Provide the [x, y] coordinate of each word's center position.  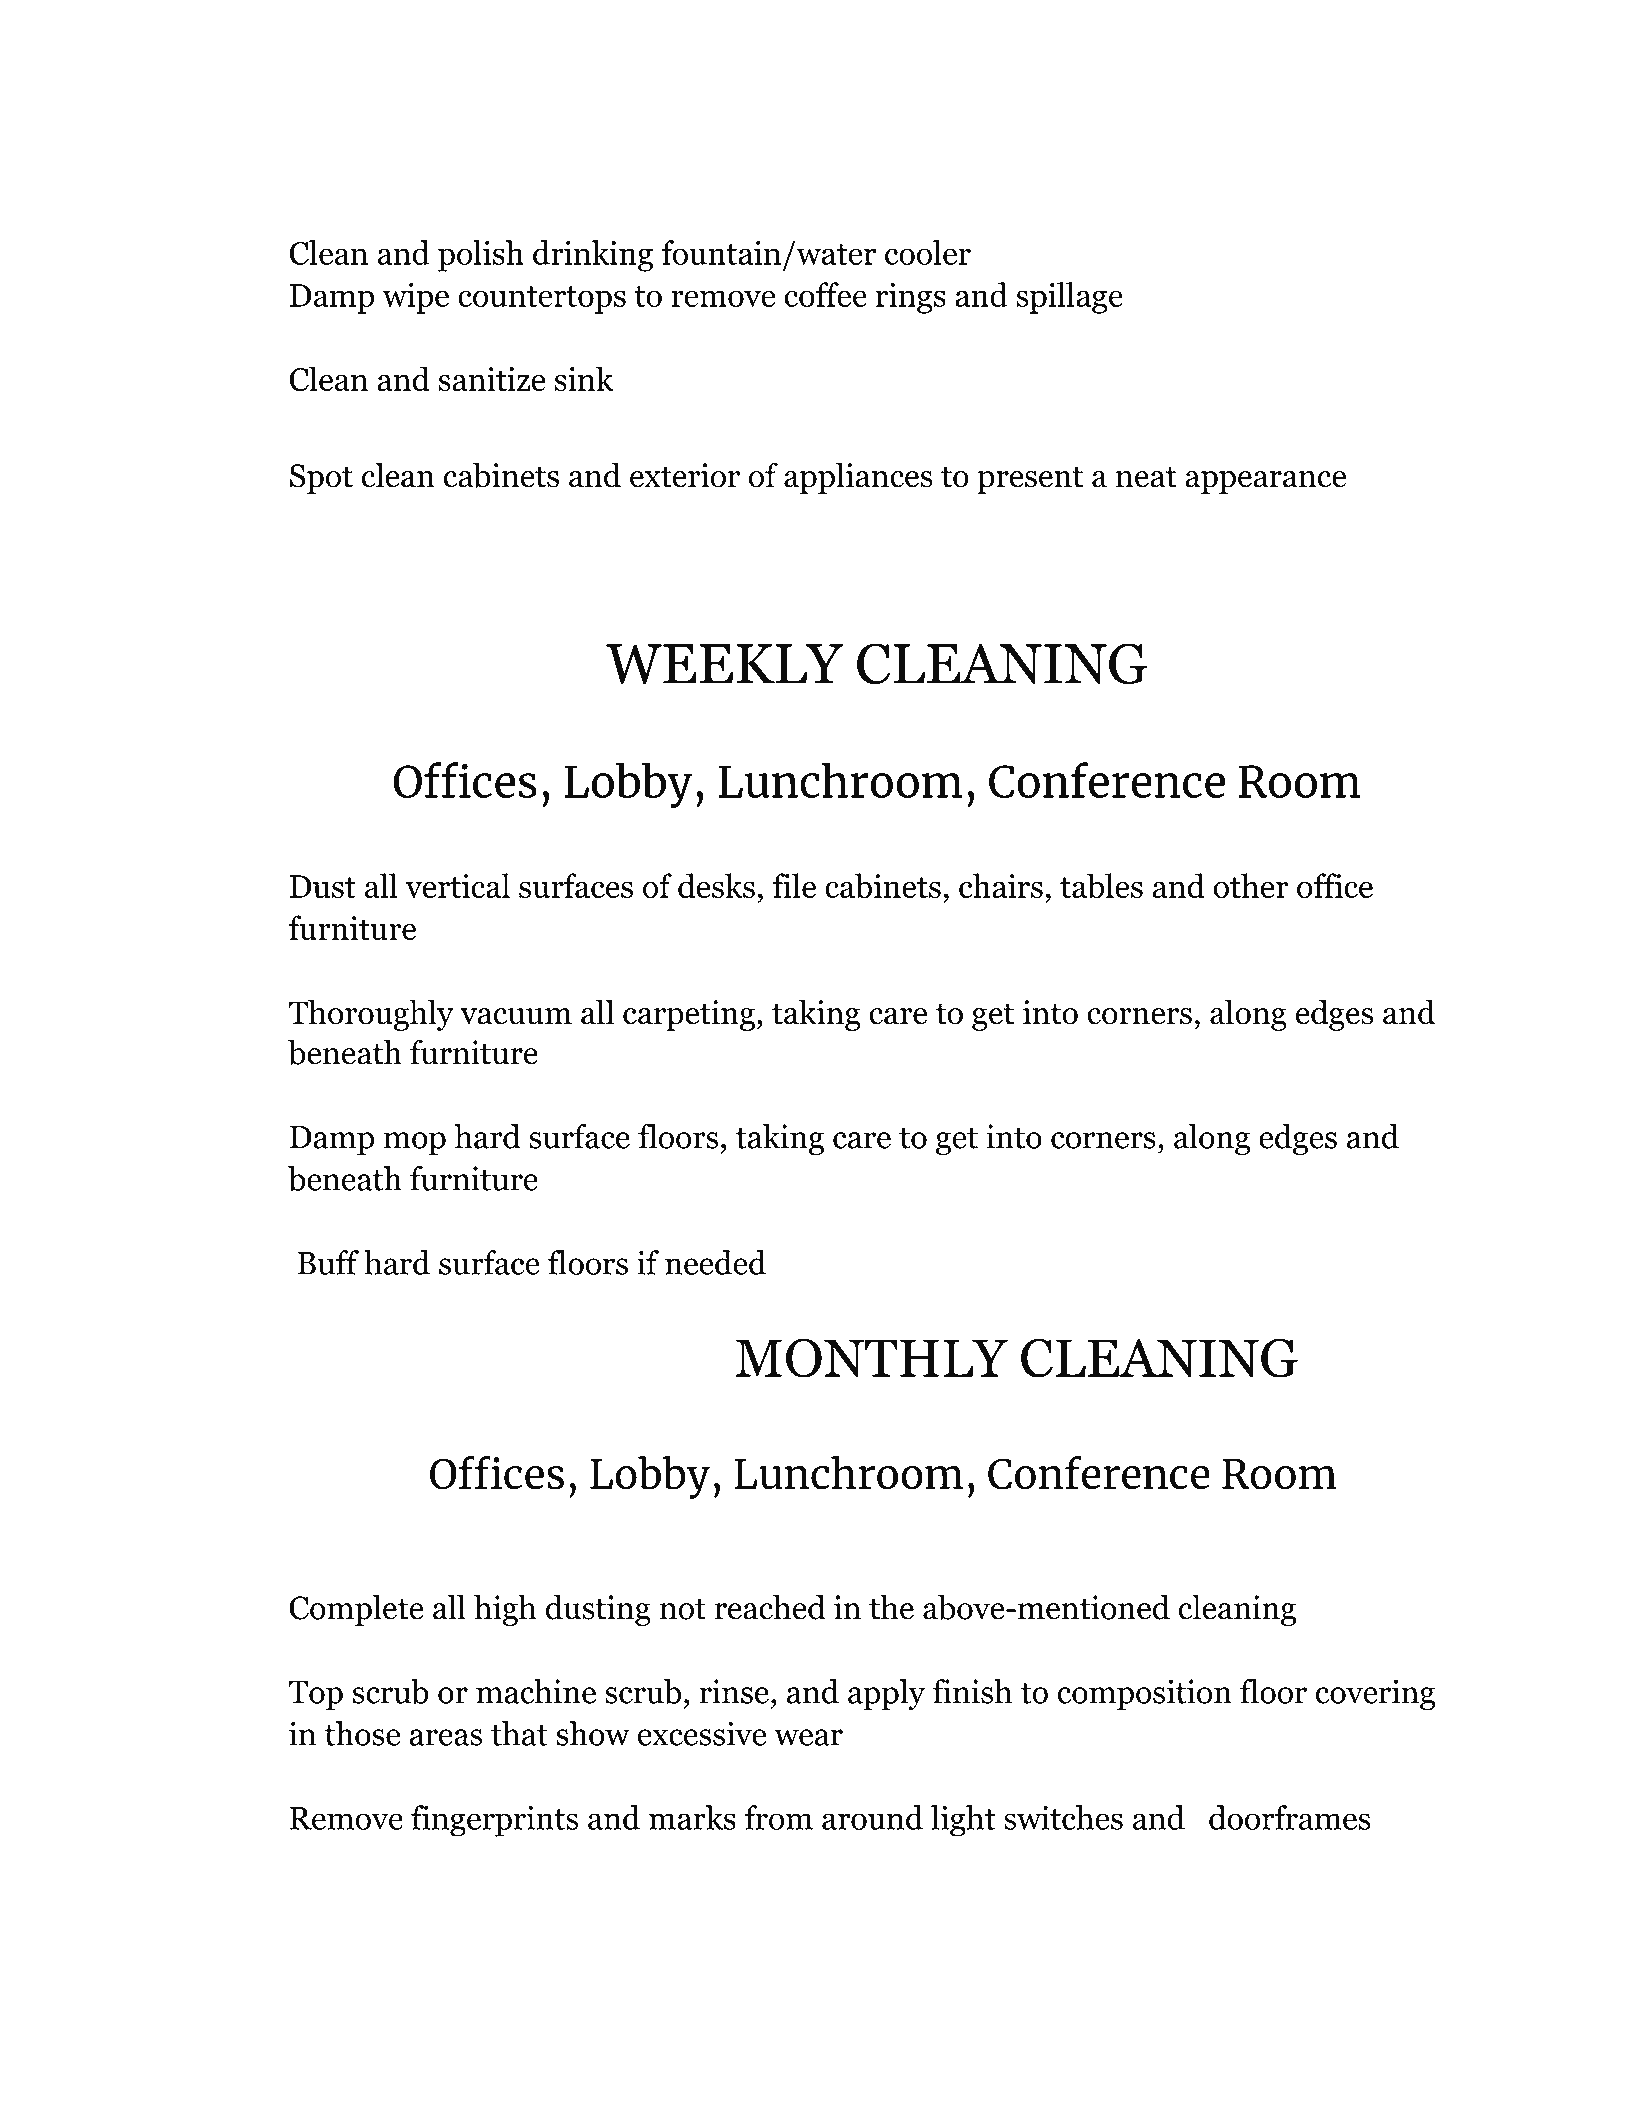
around [872, 1817]
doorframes [1290, 1817]
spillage [1069, 298]
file [794, 885]
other [1250, 886]
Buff [328, 1262]
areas [446, 1737]
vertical [457, 885]
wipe [416, 298]
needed [715, 1262]
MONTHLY [871, 1358]
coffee [826, 294]
